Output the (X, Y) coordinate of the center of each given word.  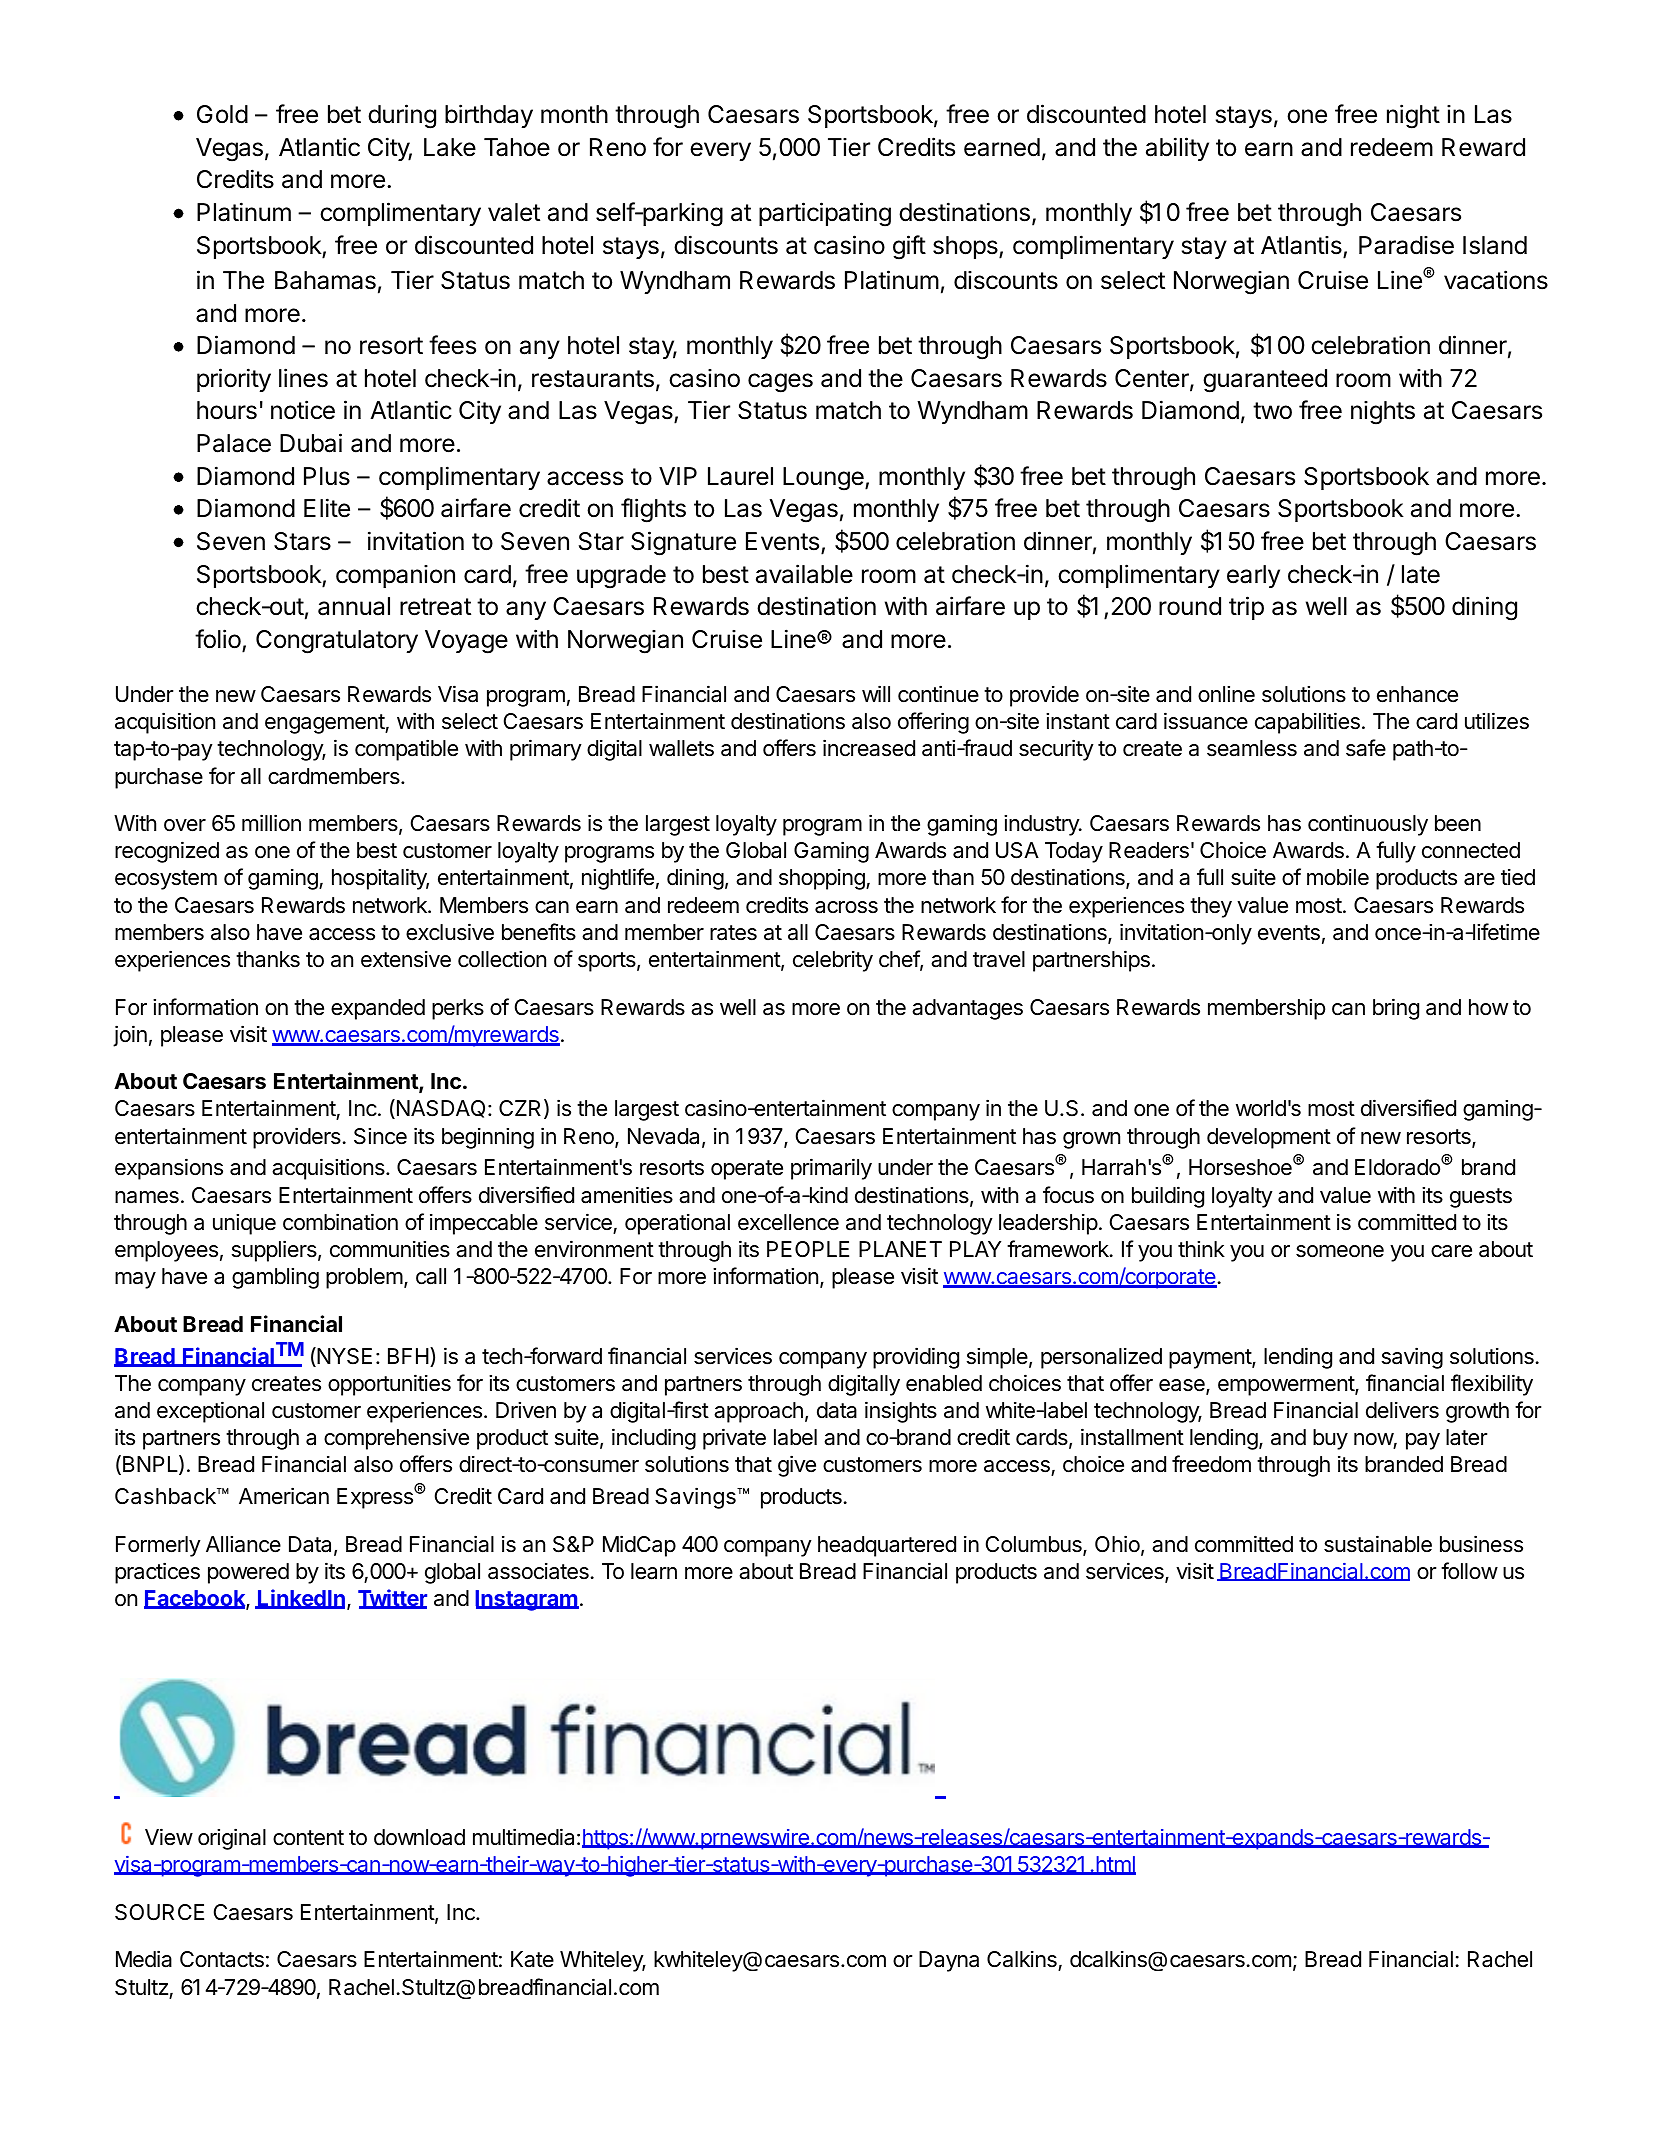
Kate (532, 1959)
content (308, 1838)
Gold (222, 114)
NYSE (343, 1357)
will (876, 693)
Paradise (1406, 245)
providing (916, 1358)
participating (825, 214)
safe (1366, 748)
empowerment (1287, 1386)
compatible (406, 750)
